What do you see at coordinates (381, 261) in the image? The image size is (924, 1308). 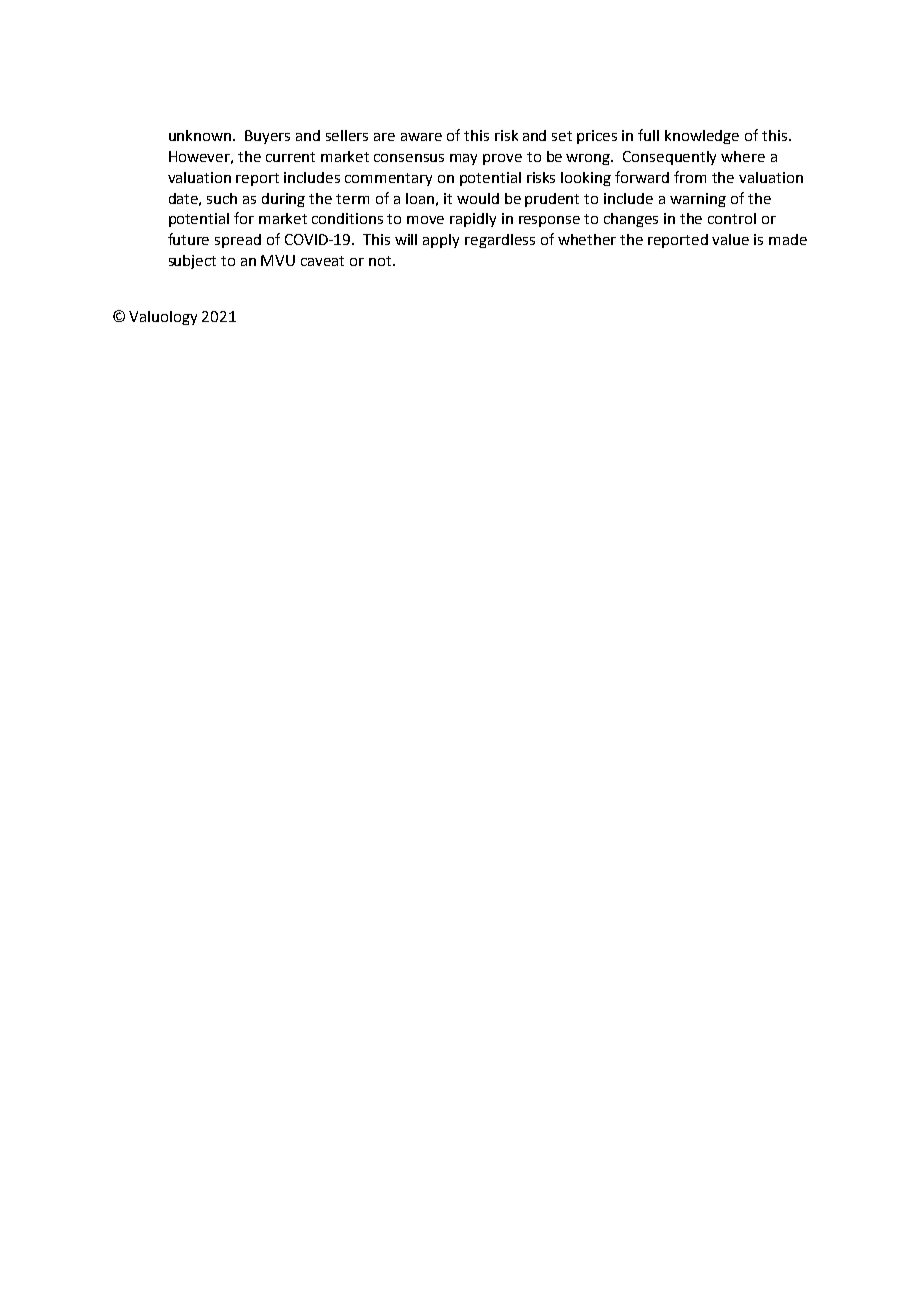 I see `not` at bounding box center [381, 261].
